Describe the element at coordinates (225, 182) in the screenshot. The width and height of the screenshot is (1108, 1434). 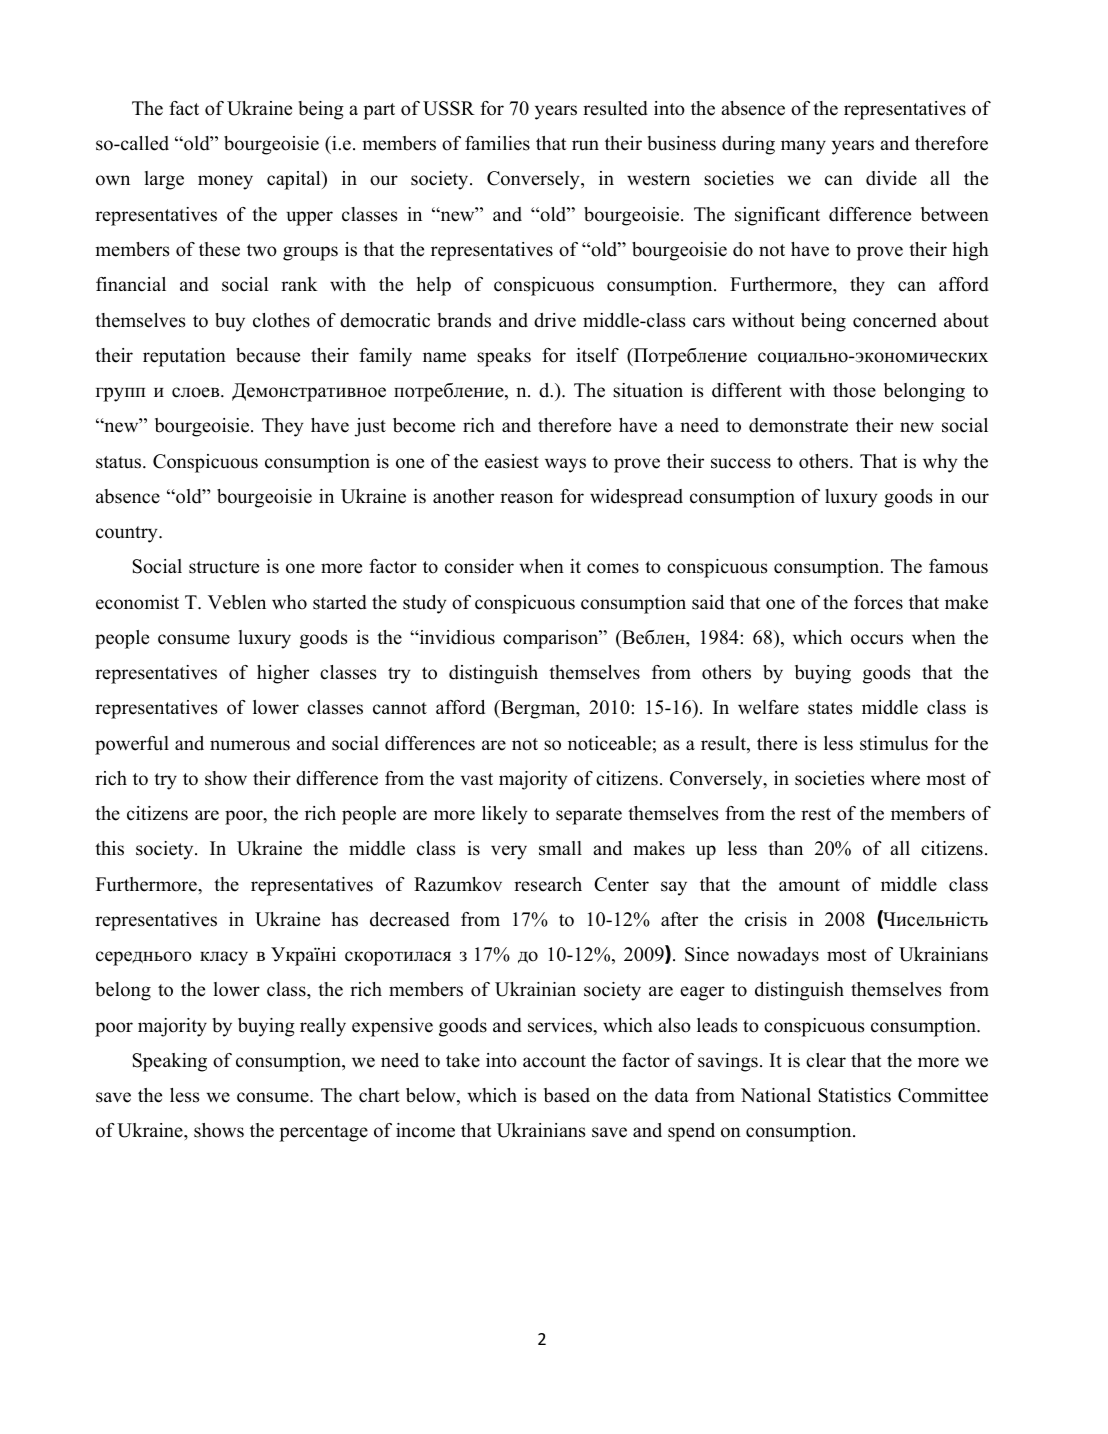
I see `money` at that location.
